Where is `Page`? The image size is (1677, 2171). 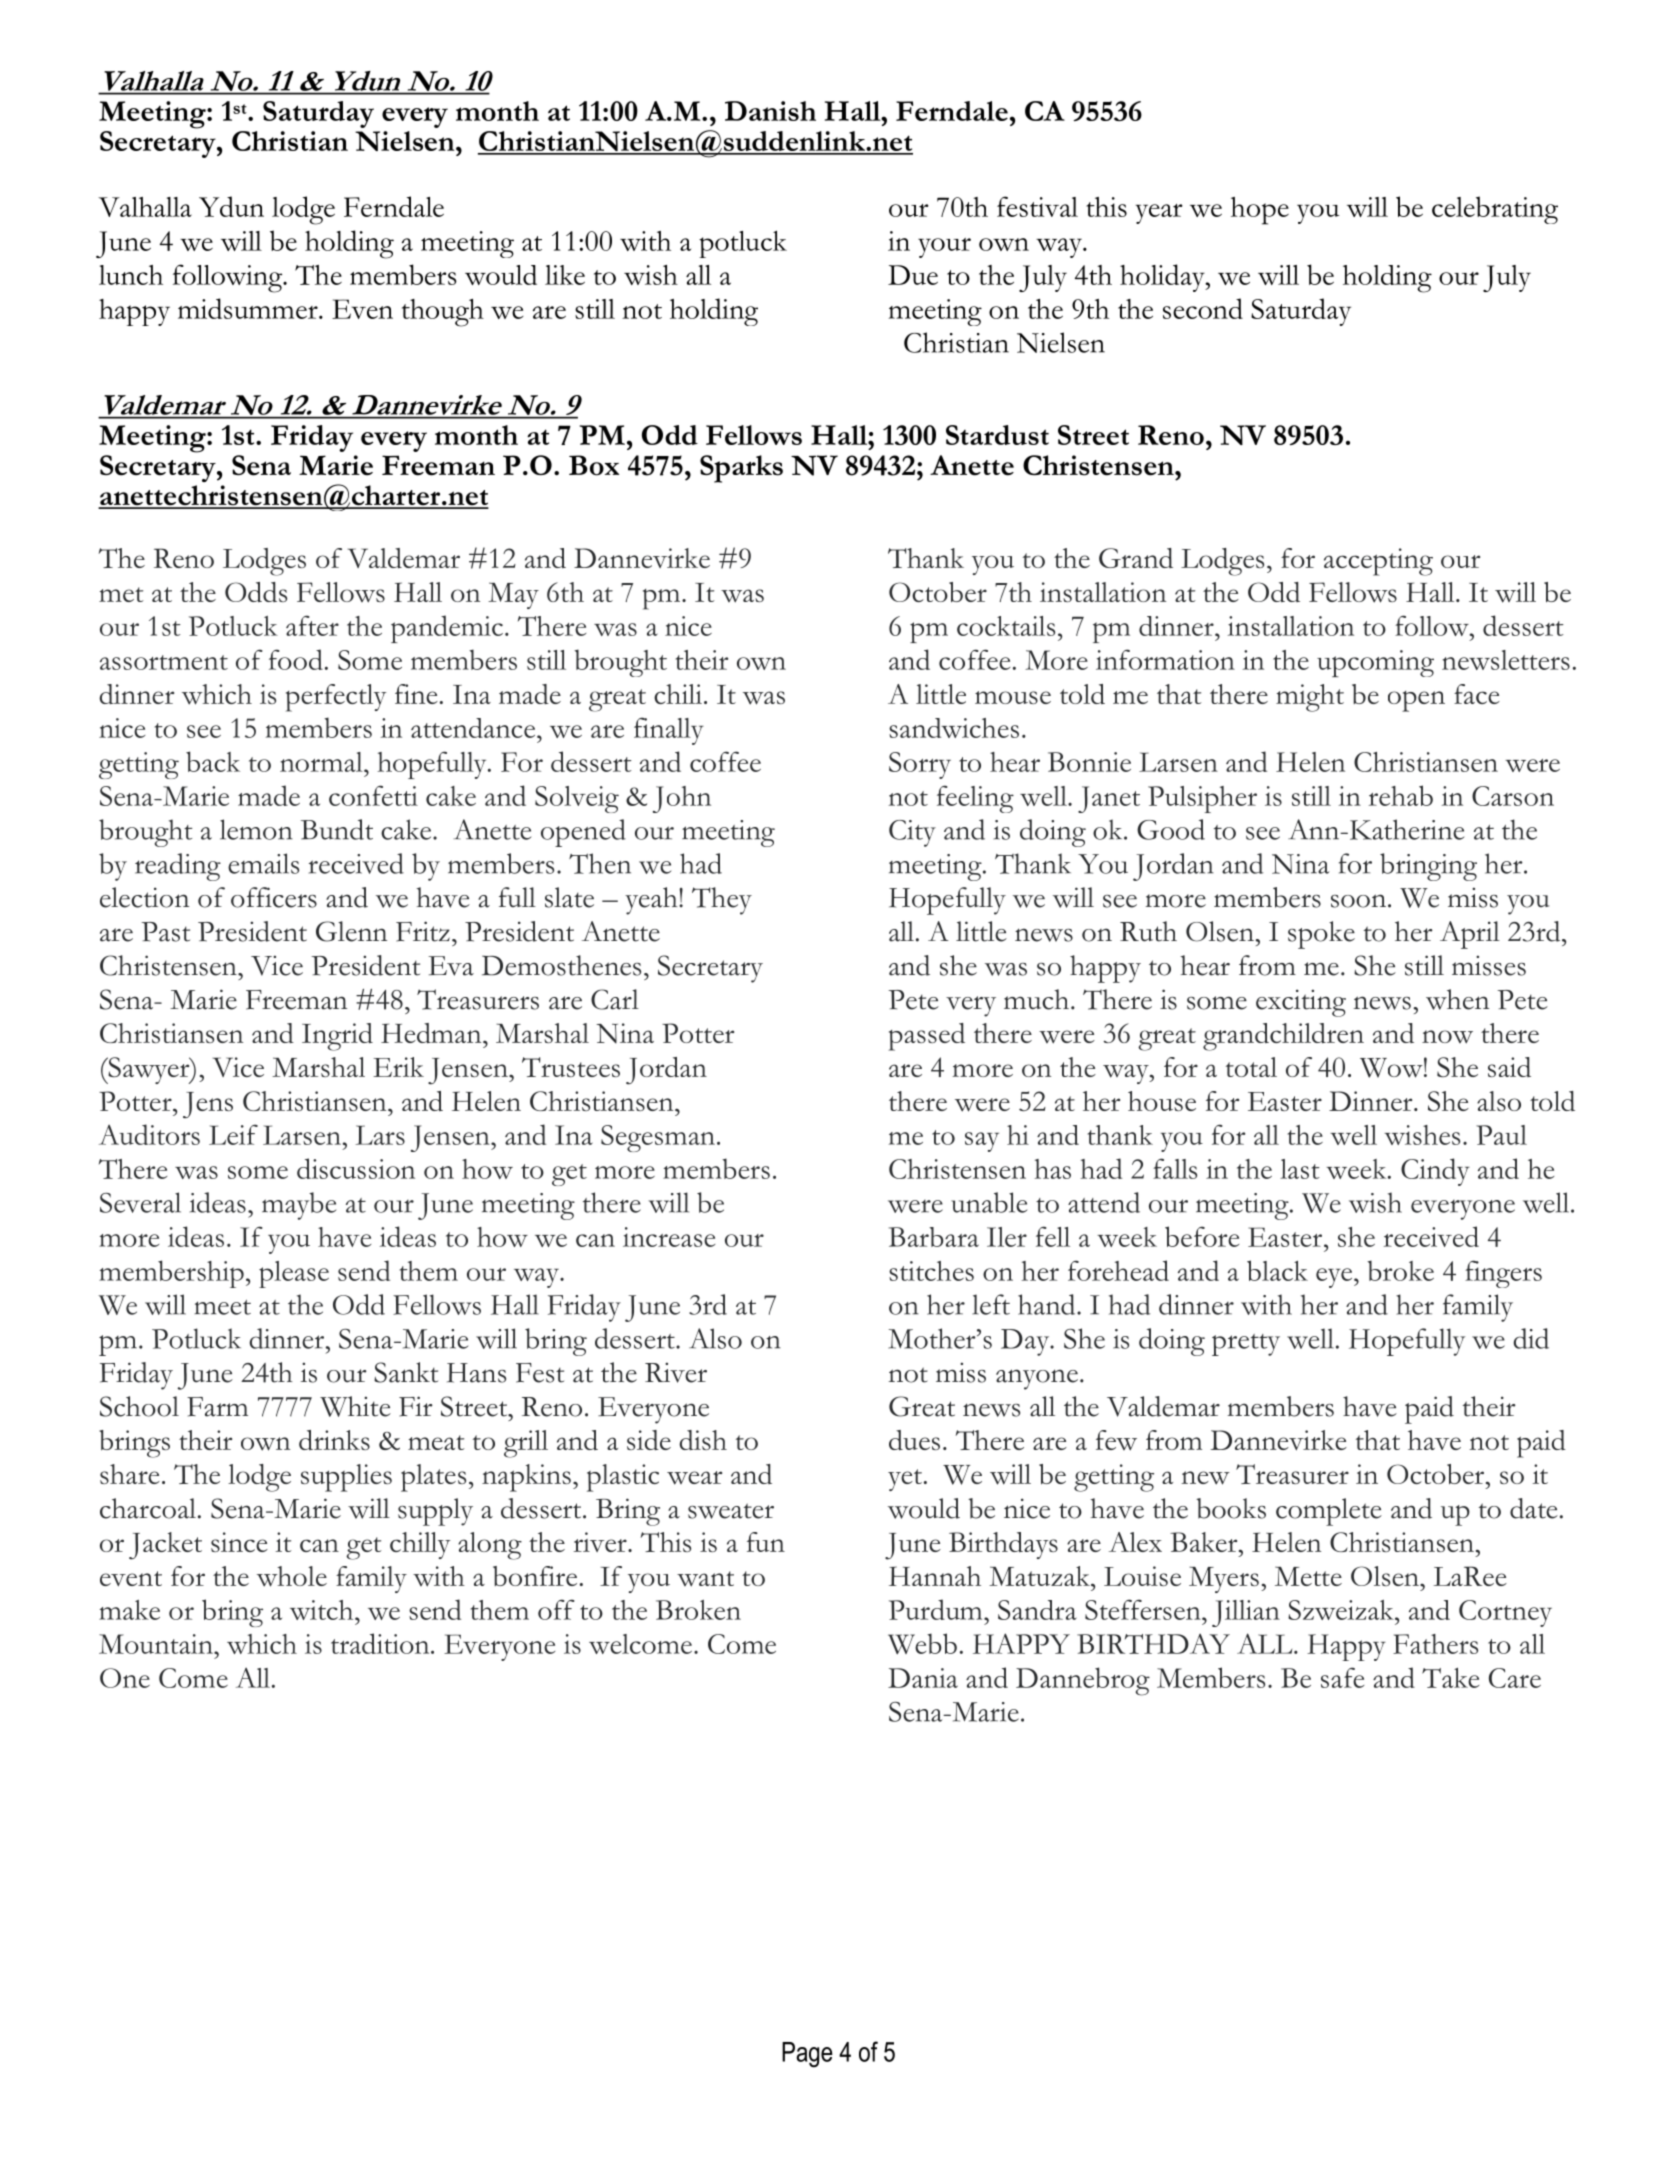
Page is located at coordinates (807, 2055).
